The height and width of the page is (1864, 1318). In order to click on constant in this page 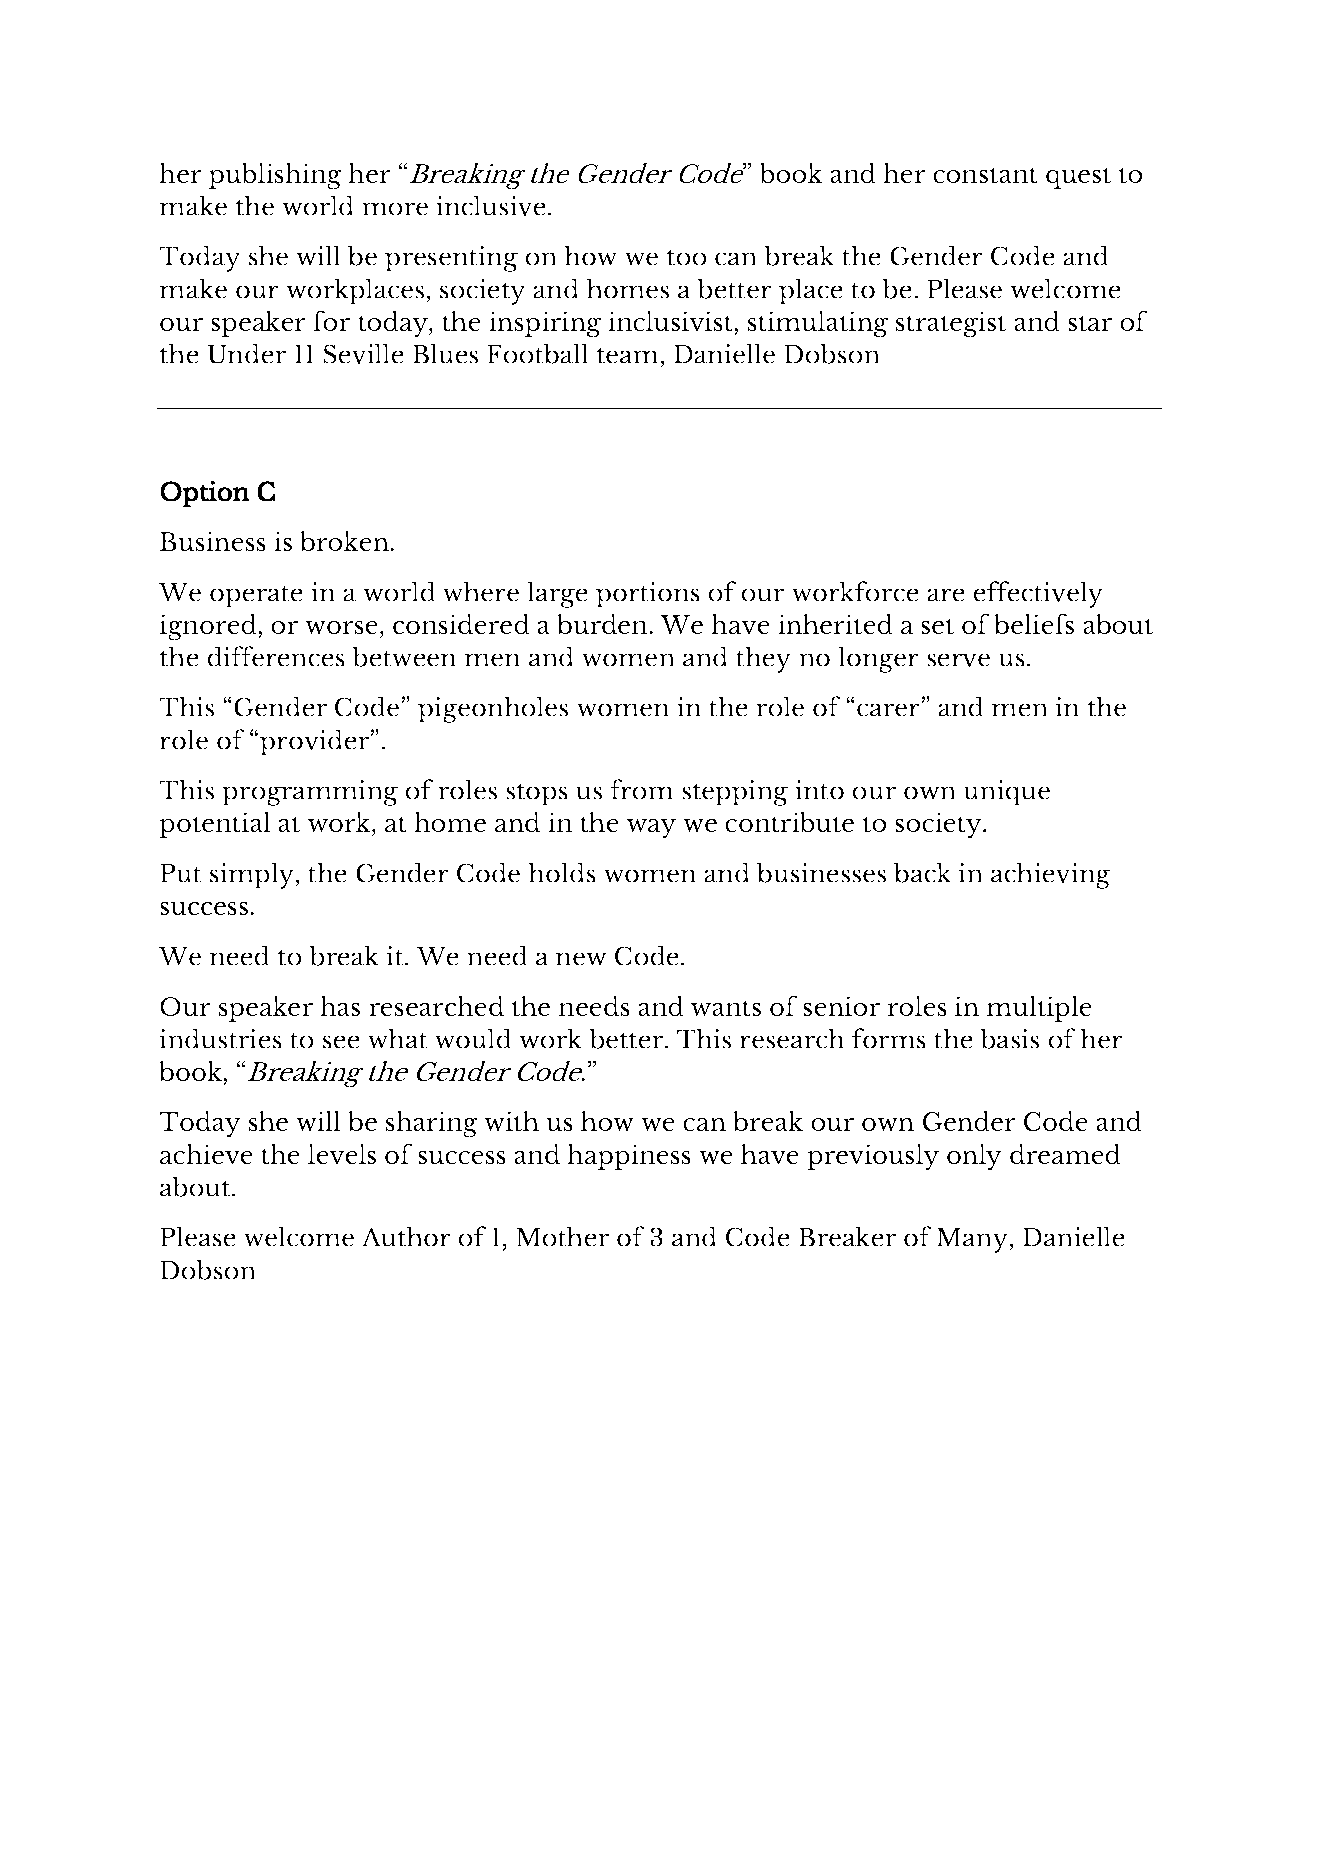, I will do `click(985, 175)`.
